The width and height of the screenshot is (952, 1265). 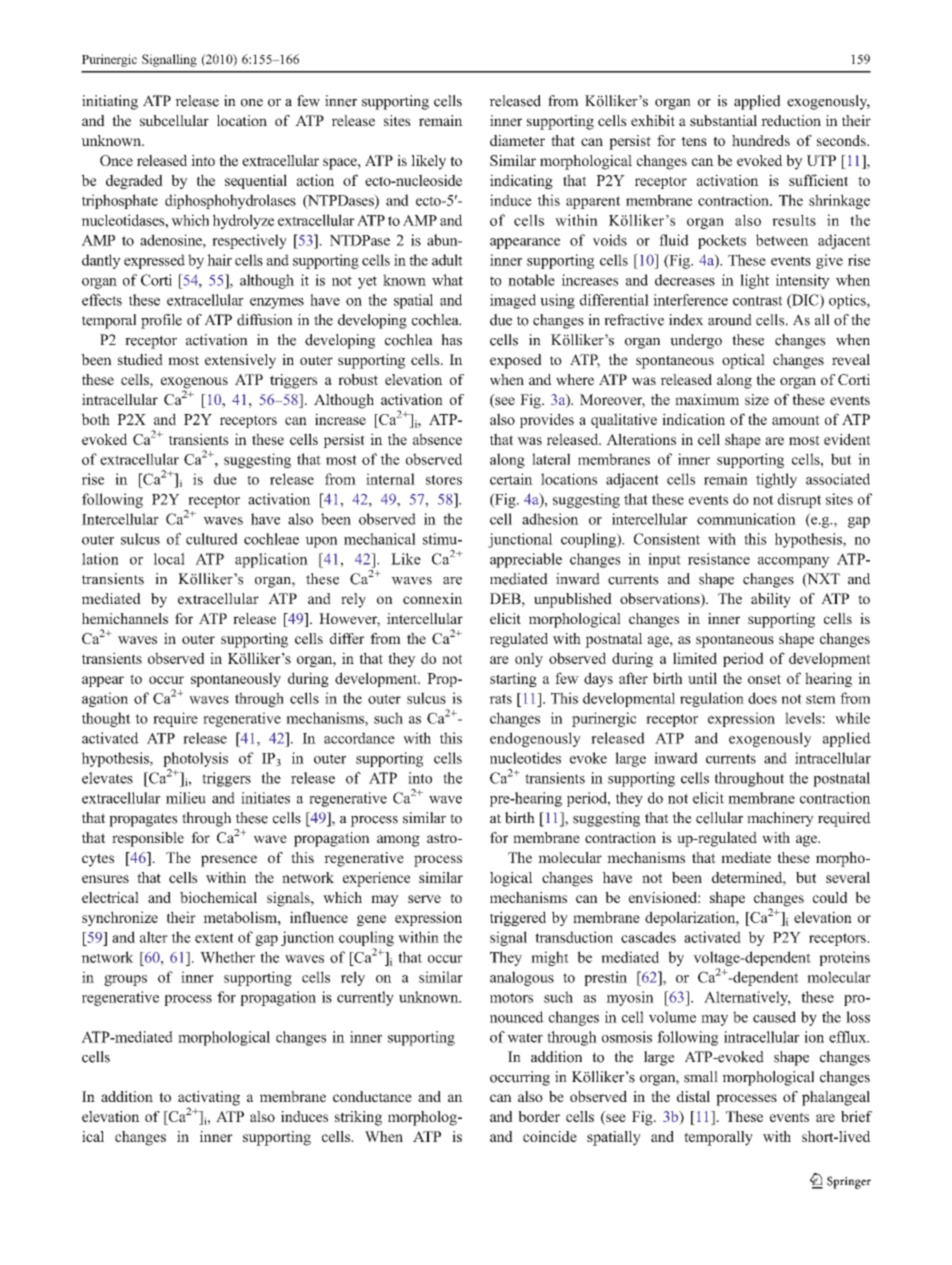 What do you see at coordinates (95, 419) in the screenshot?
I see `both` at bounding box center [95, 419].
